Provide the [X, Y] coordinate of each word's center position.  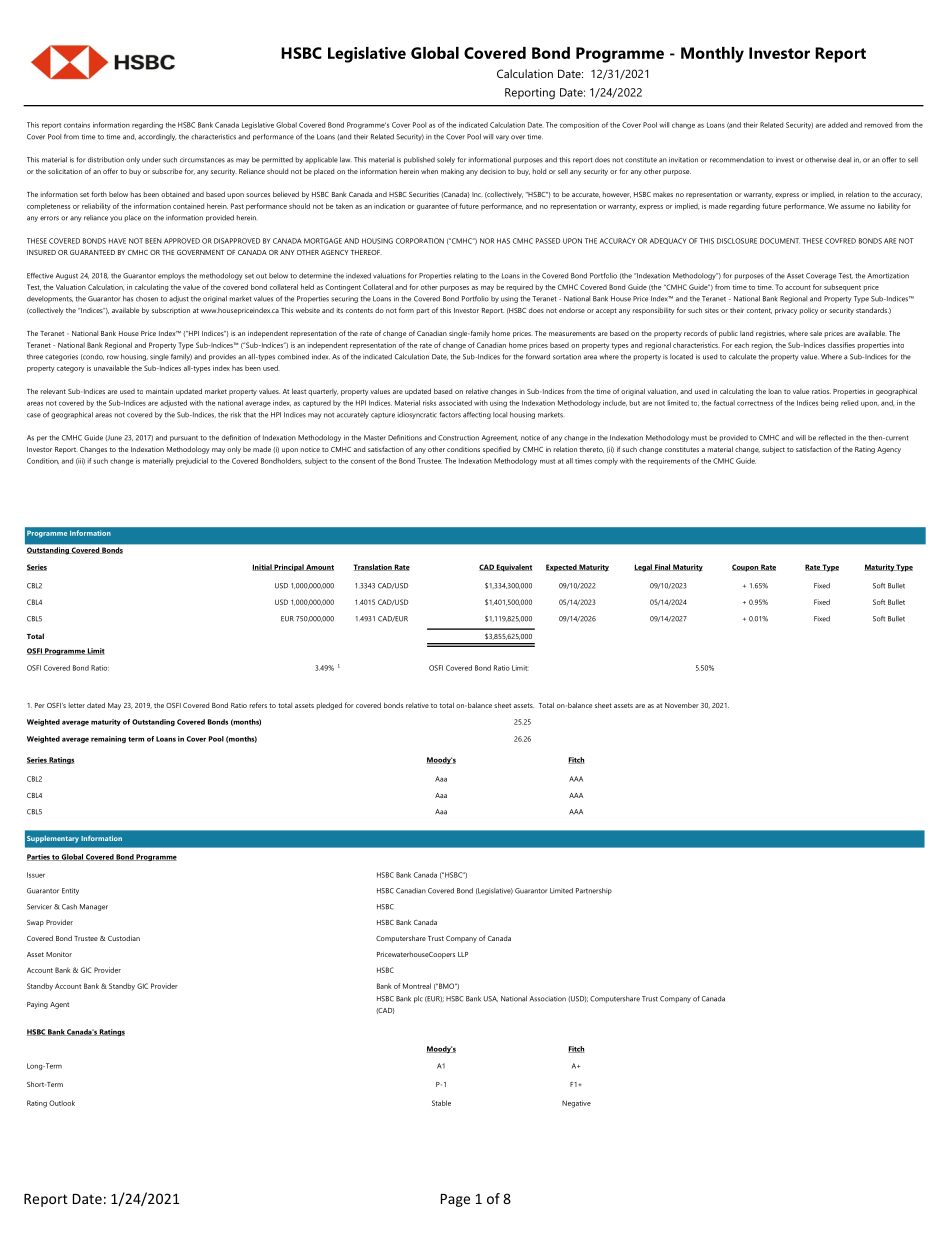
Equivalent [513, 568]
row [113, 357]
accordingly [157, 137]
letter [77, 705]
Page [455, 1200]
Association [548, 999]
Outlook [62, 1103]
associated [455, 403]
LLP [463, 954]
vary [502, 138]
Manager [94, 907]
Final [662, 567]
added [838, 125]
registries [771, 334]
